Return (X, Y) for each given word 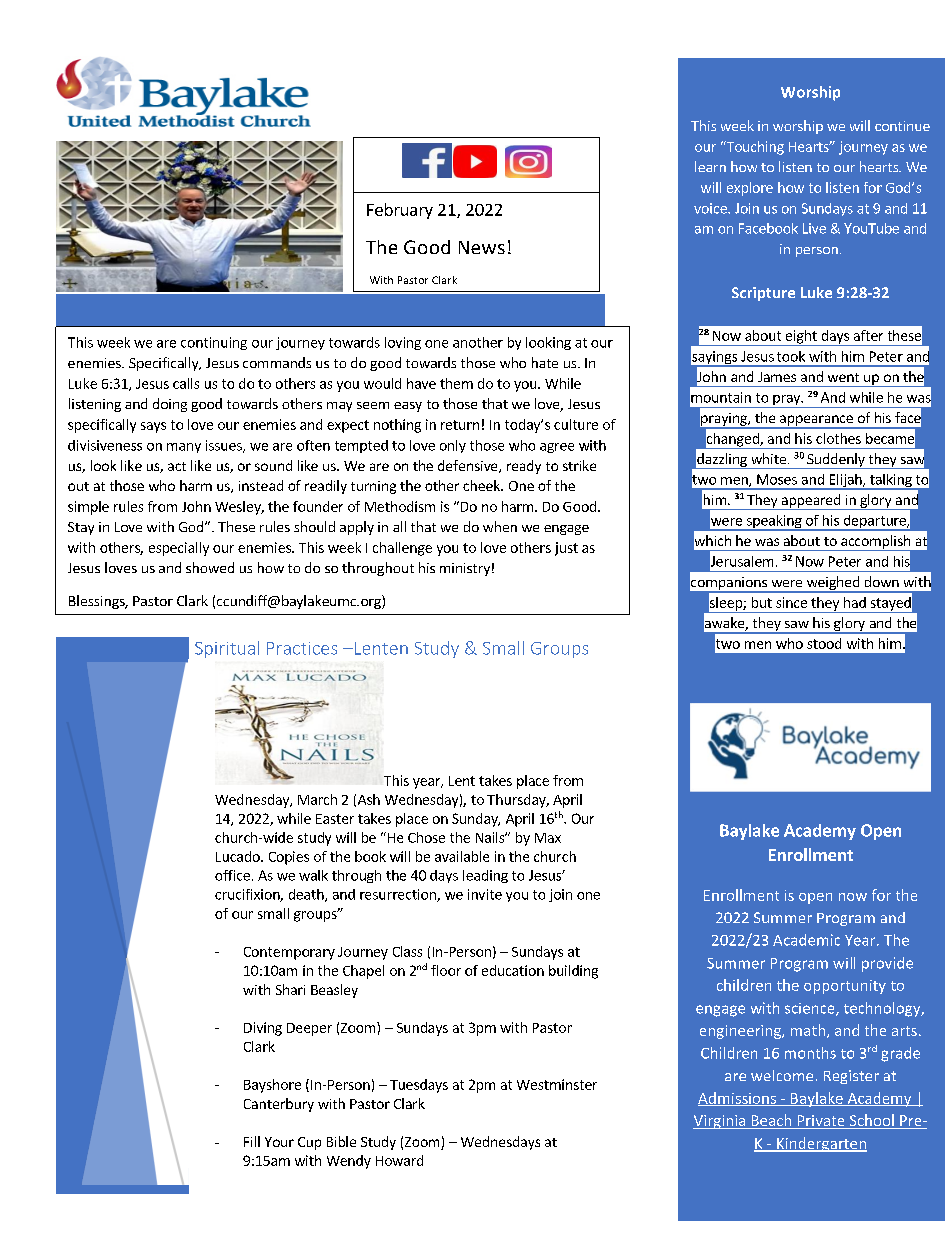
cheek (483, 485)
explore (750, 189)
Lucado (239, 856)
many (184, 448)
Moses (777, 479)
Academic (806, 940)
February (400, 211)
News (482, 247)
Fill (252, 1141)
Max (548, 838)
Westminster (557, 1084)
